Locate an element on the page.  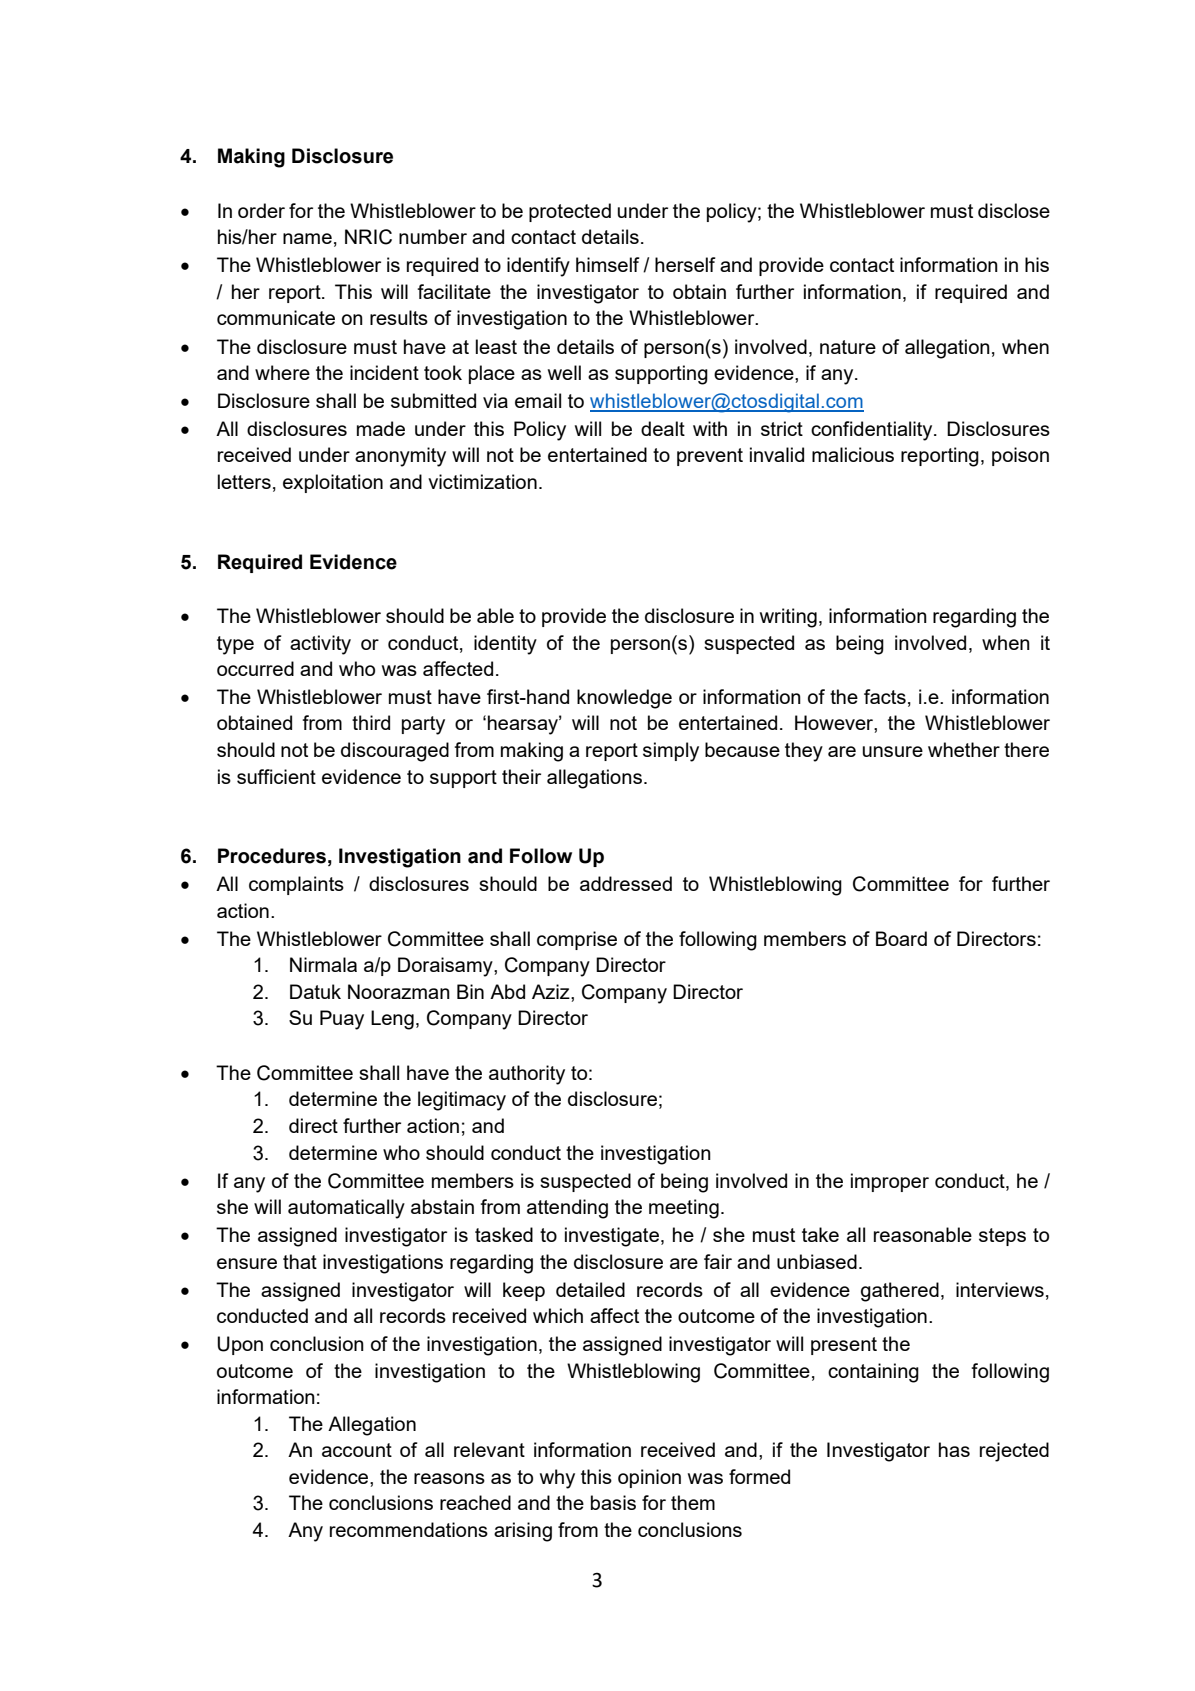
himself is located at coordinates (608, 264).
